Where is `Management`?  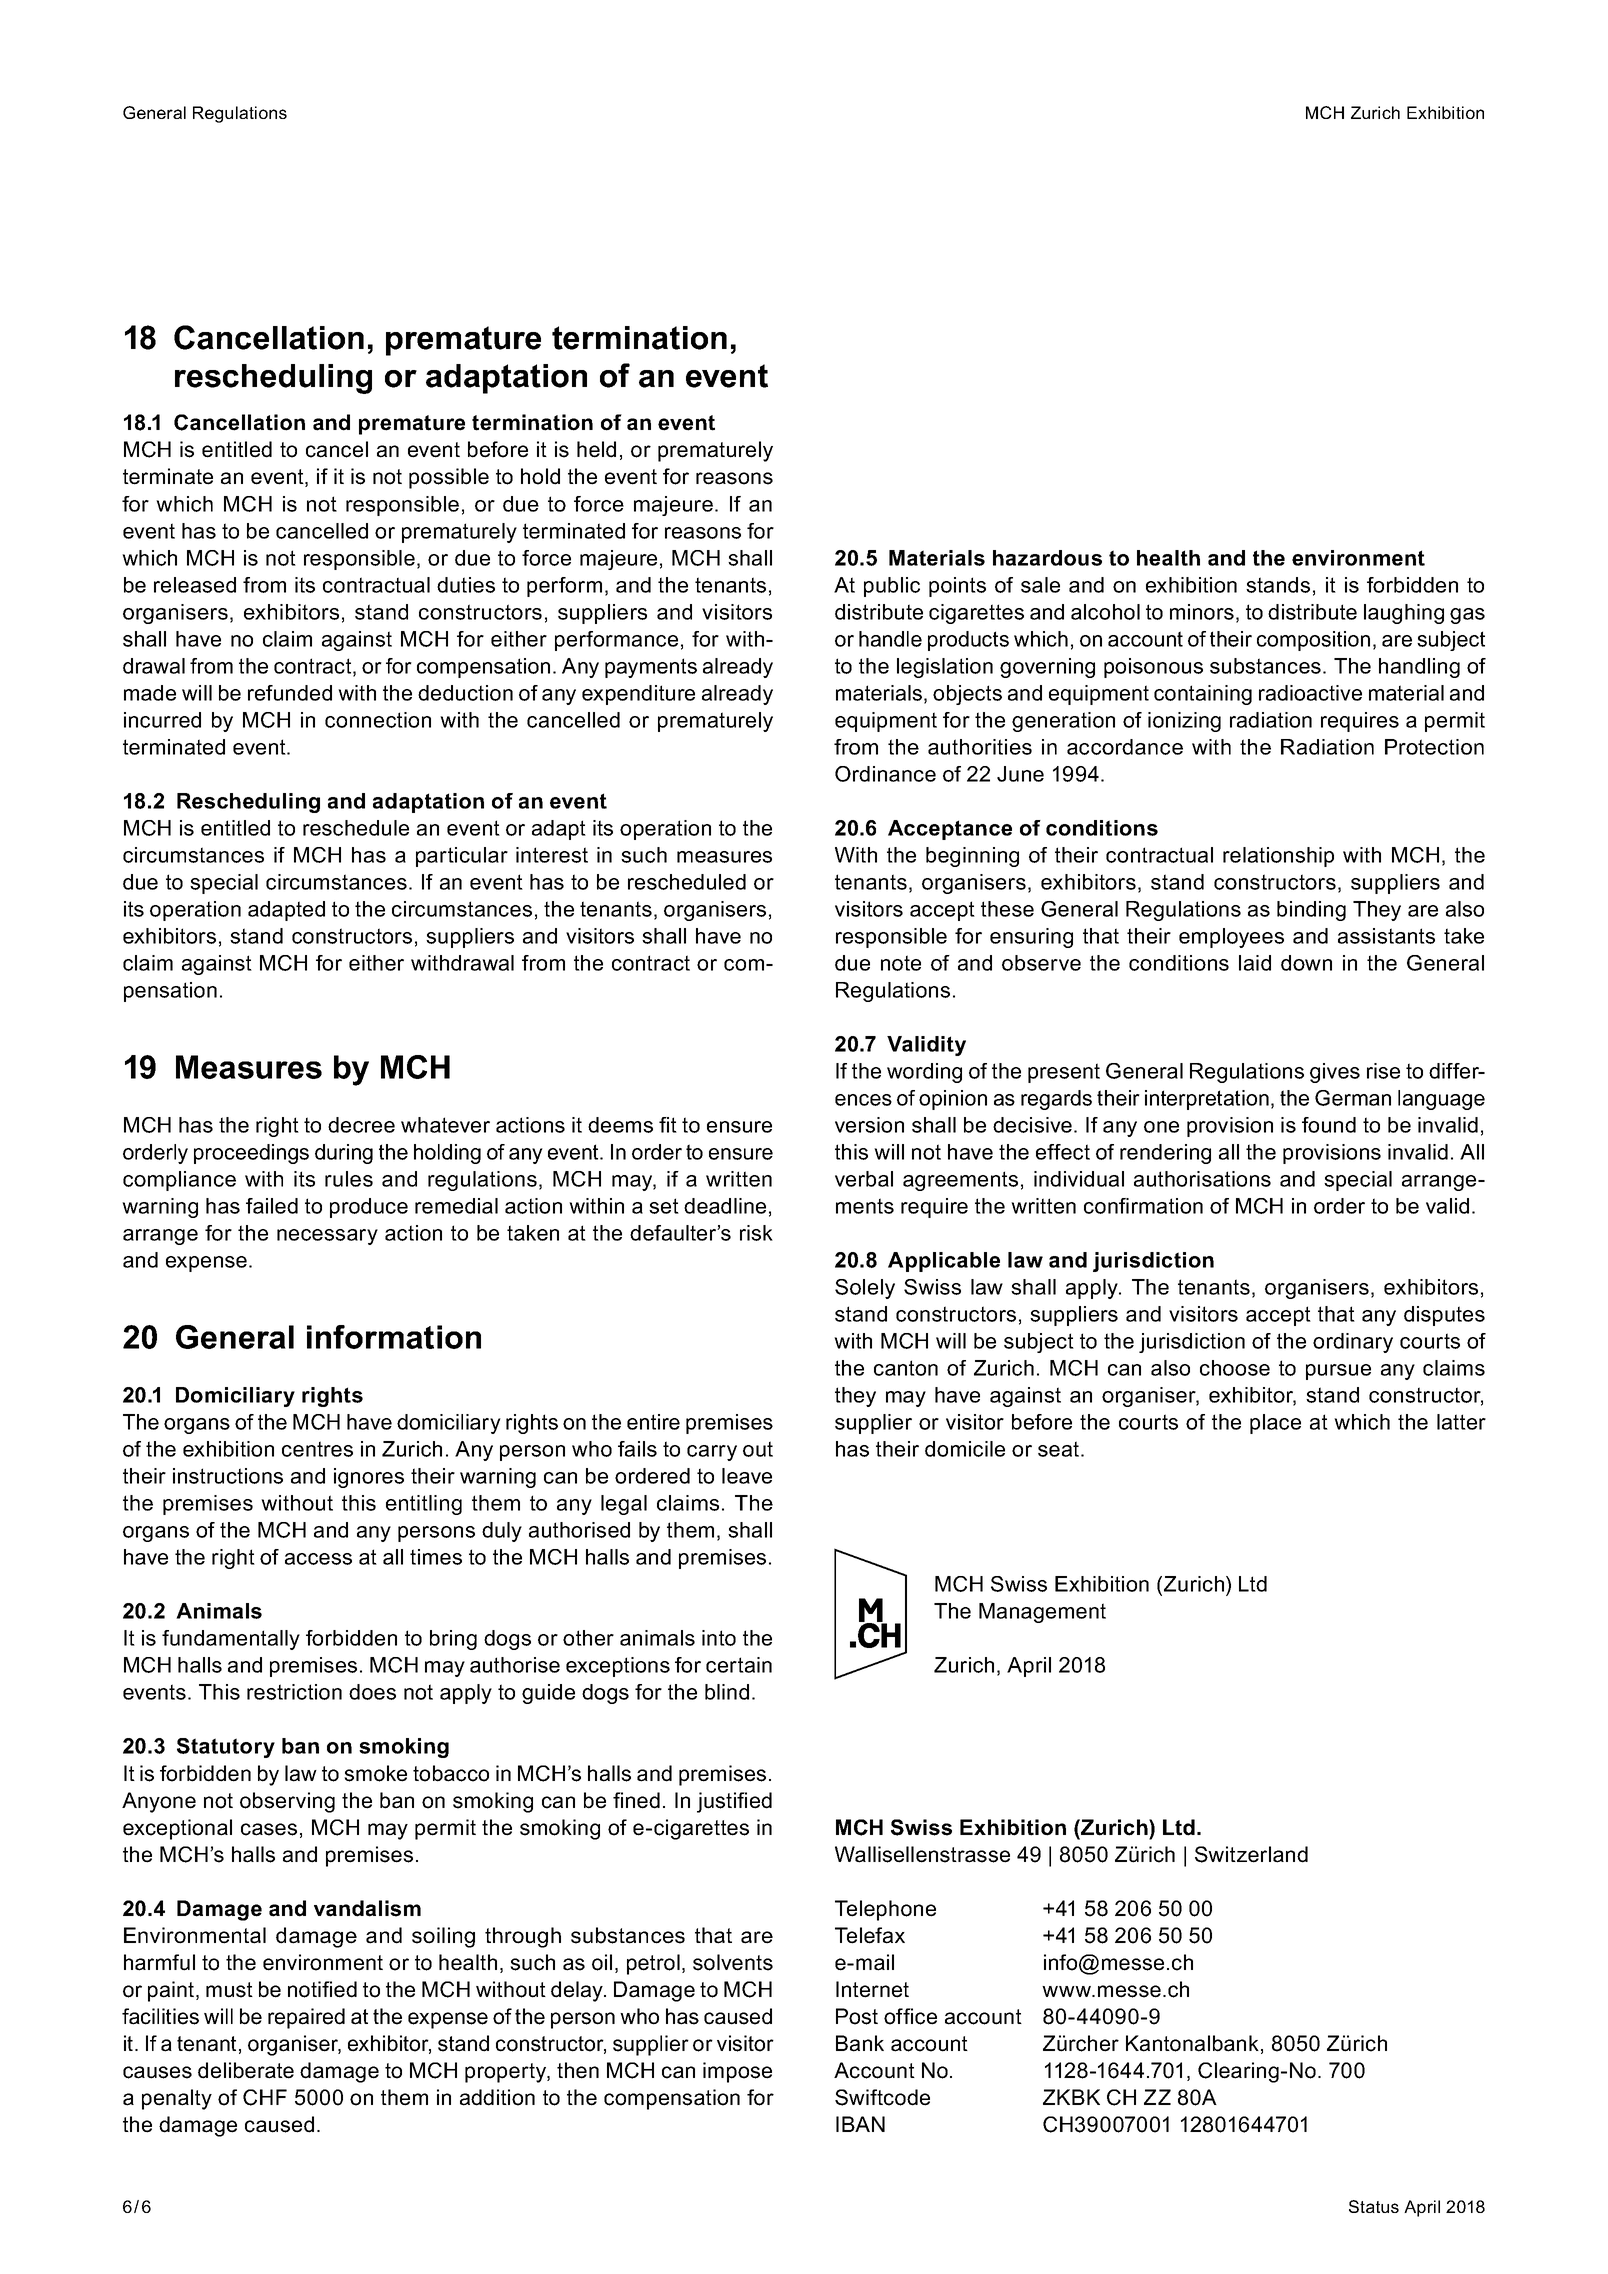 Management is located at coordinates (1042, 1613).
